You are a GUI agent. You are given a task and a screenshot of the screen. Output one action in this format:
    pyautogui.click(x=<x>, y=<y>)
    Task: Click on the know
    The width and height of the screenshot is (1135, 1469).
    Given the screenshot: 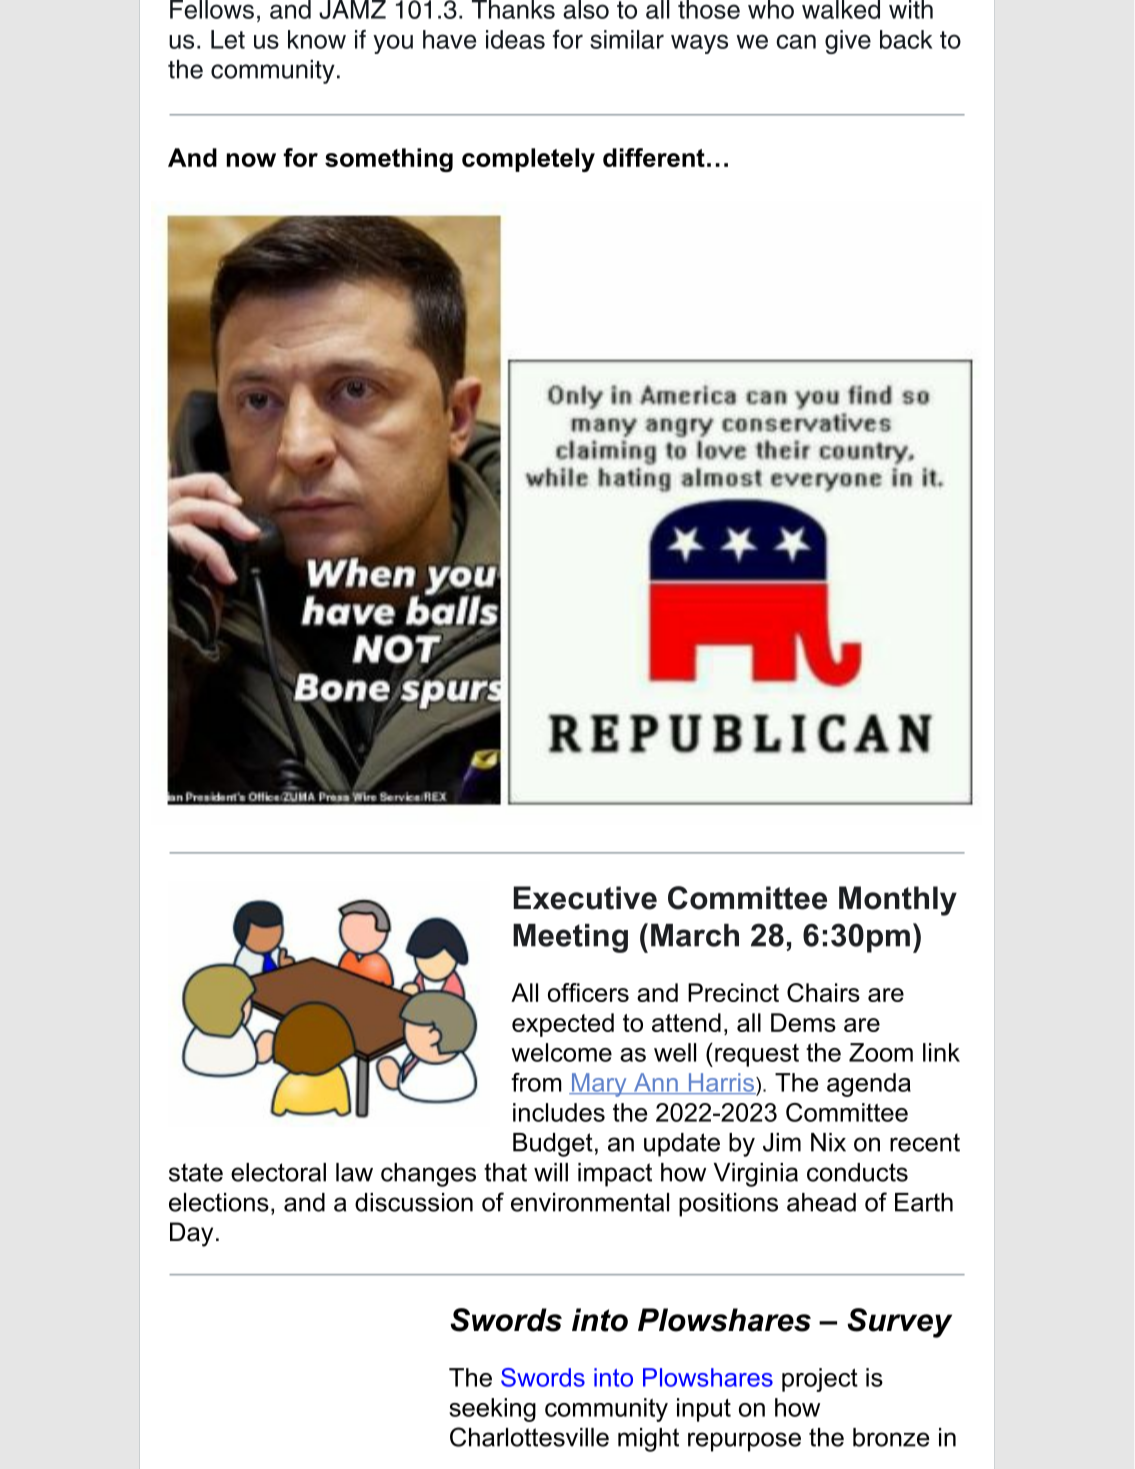 What is the action you would take?
    pyautogui.click(x=317, y=39)
